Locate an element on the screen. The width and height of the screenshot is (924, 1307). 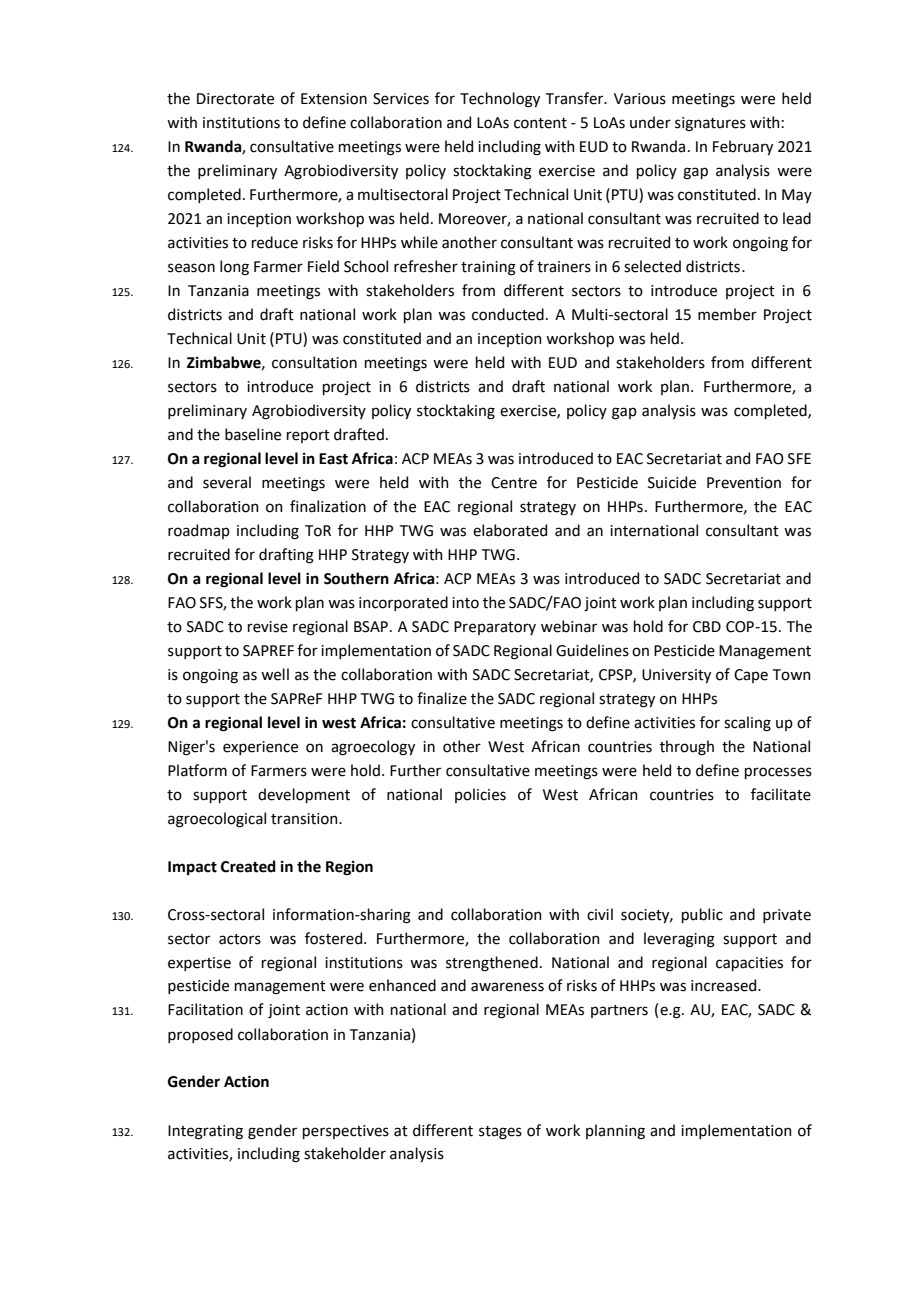
Directorate is located at coordinates (235, 99).
